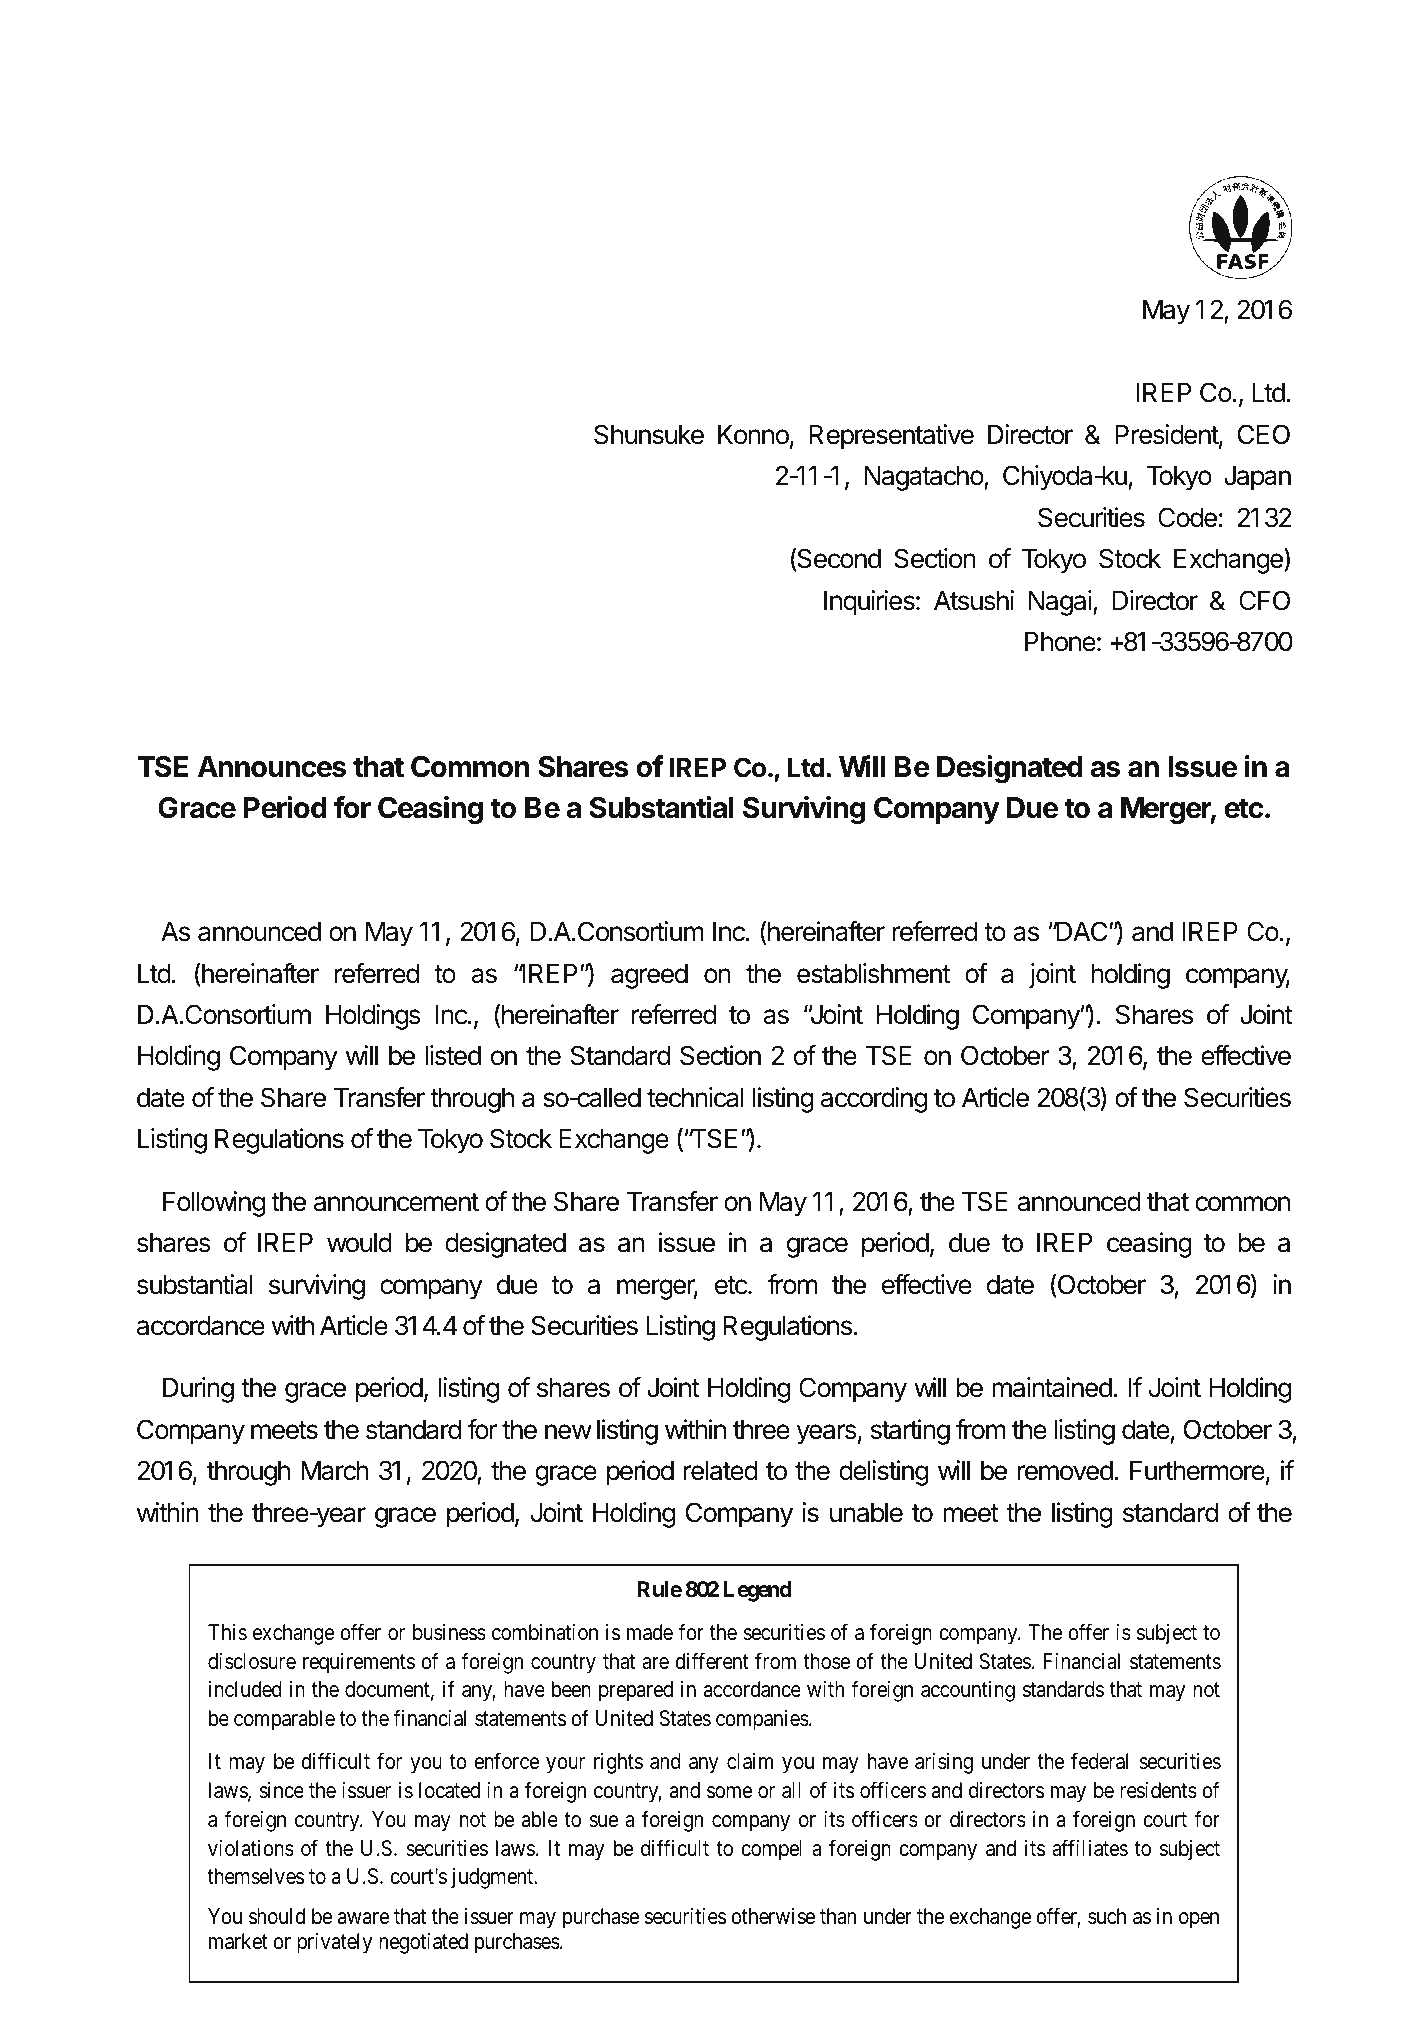 Image resolution: width=1427 pixels, height=2018 pixels. I want to click on technical, so click(695, 1097).
